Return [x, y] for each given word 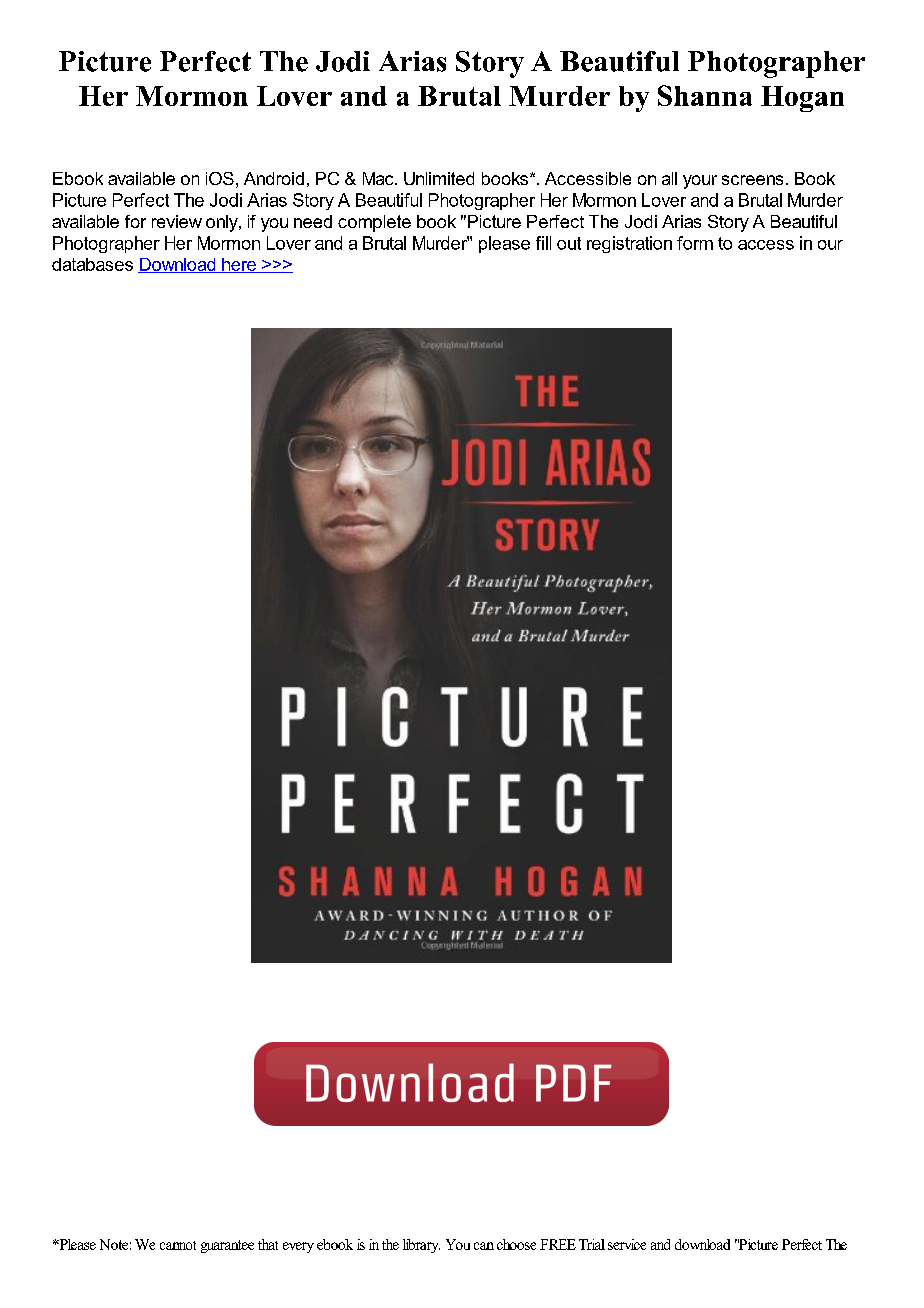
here [239, 265]
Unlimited [439, 178]
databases [92, 264]
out [569, 243]
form [695, 243]
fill [543, 243]
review [177, 221]
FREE [558, 1244]
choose [516, 1244]
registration [629, 244]
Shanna [705, 95]
